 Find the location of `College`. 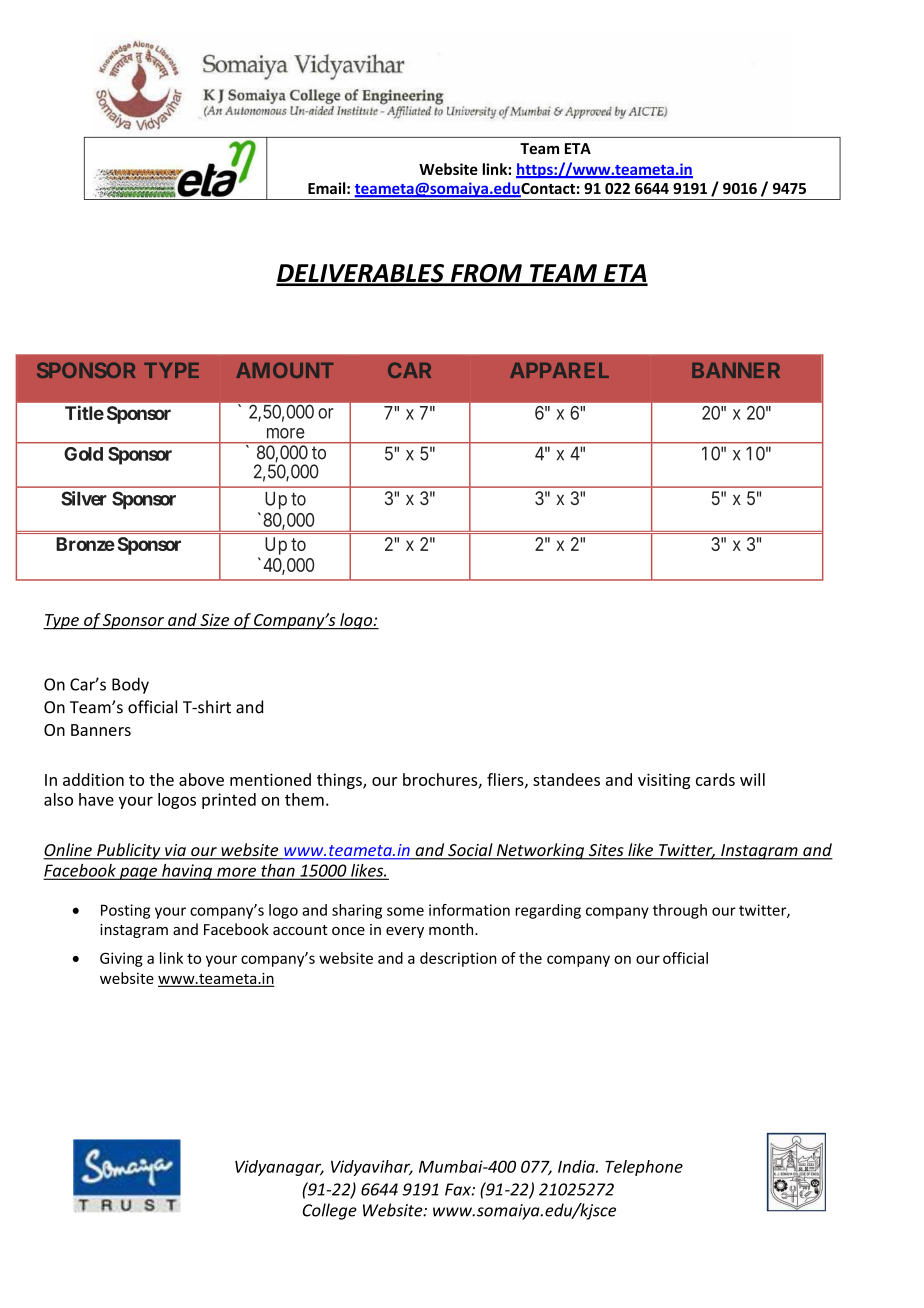

College is located at coordinates (330, 1211).
